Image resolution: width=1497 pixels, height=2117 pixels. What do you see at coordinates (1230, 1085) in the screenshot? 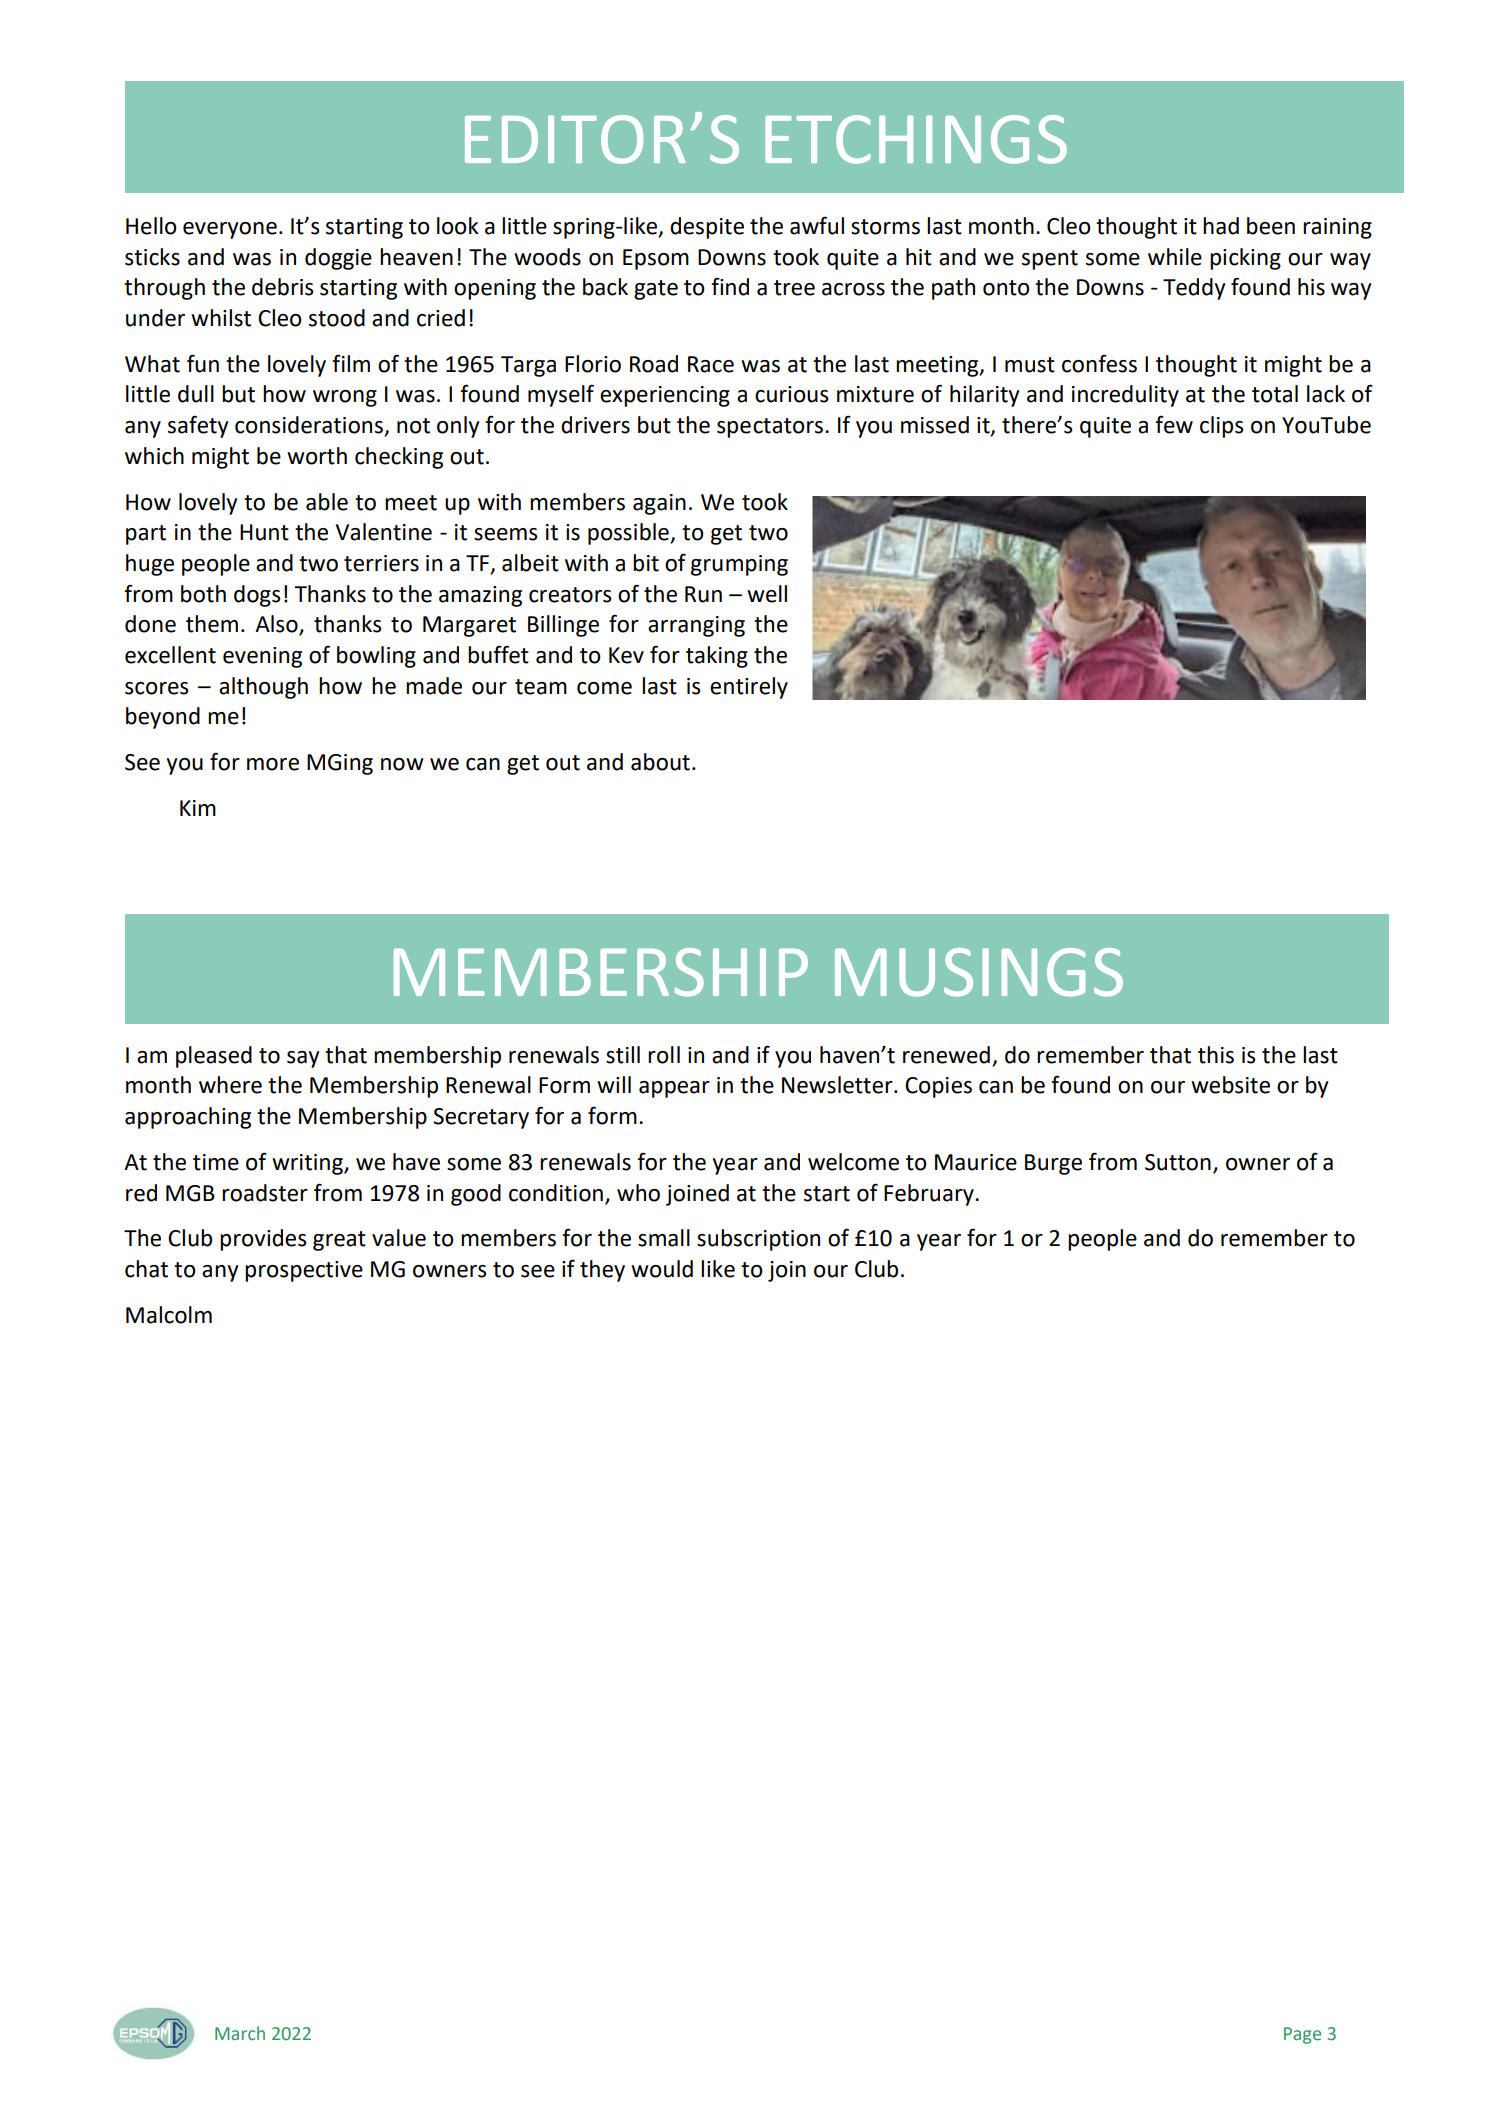
I see `website` at bounding box center [1230, 1085].
